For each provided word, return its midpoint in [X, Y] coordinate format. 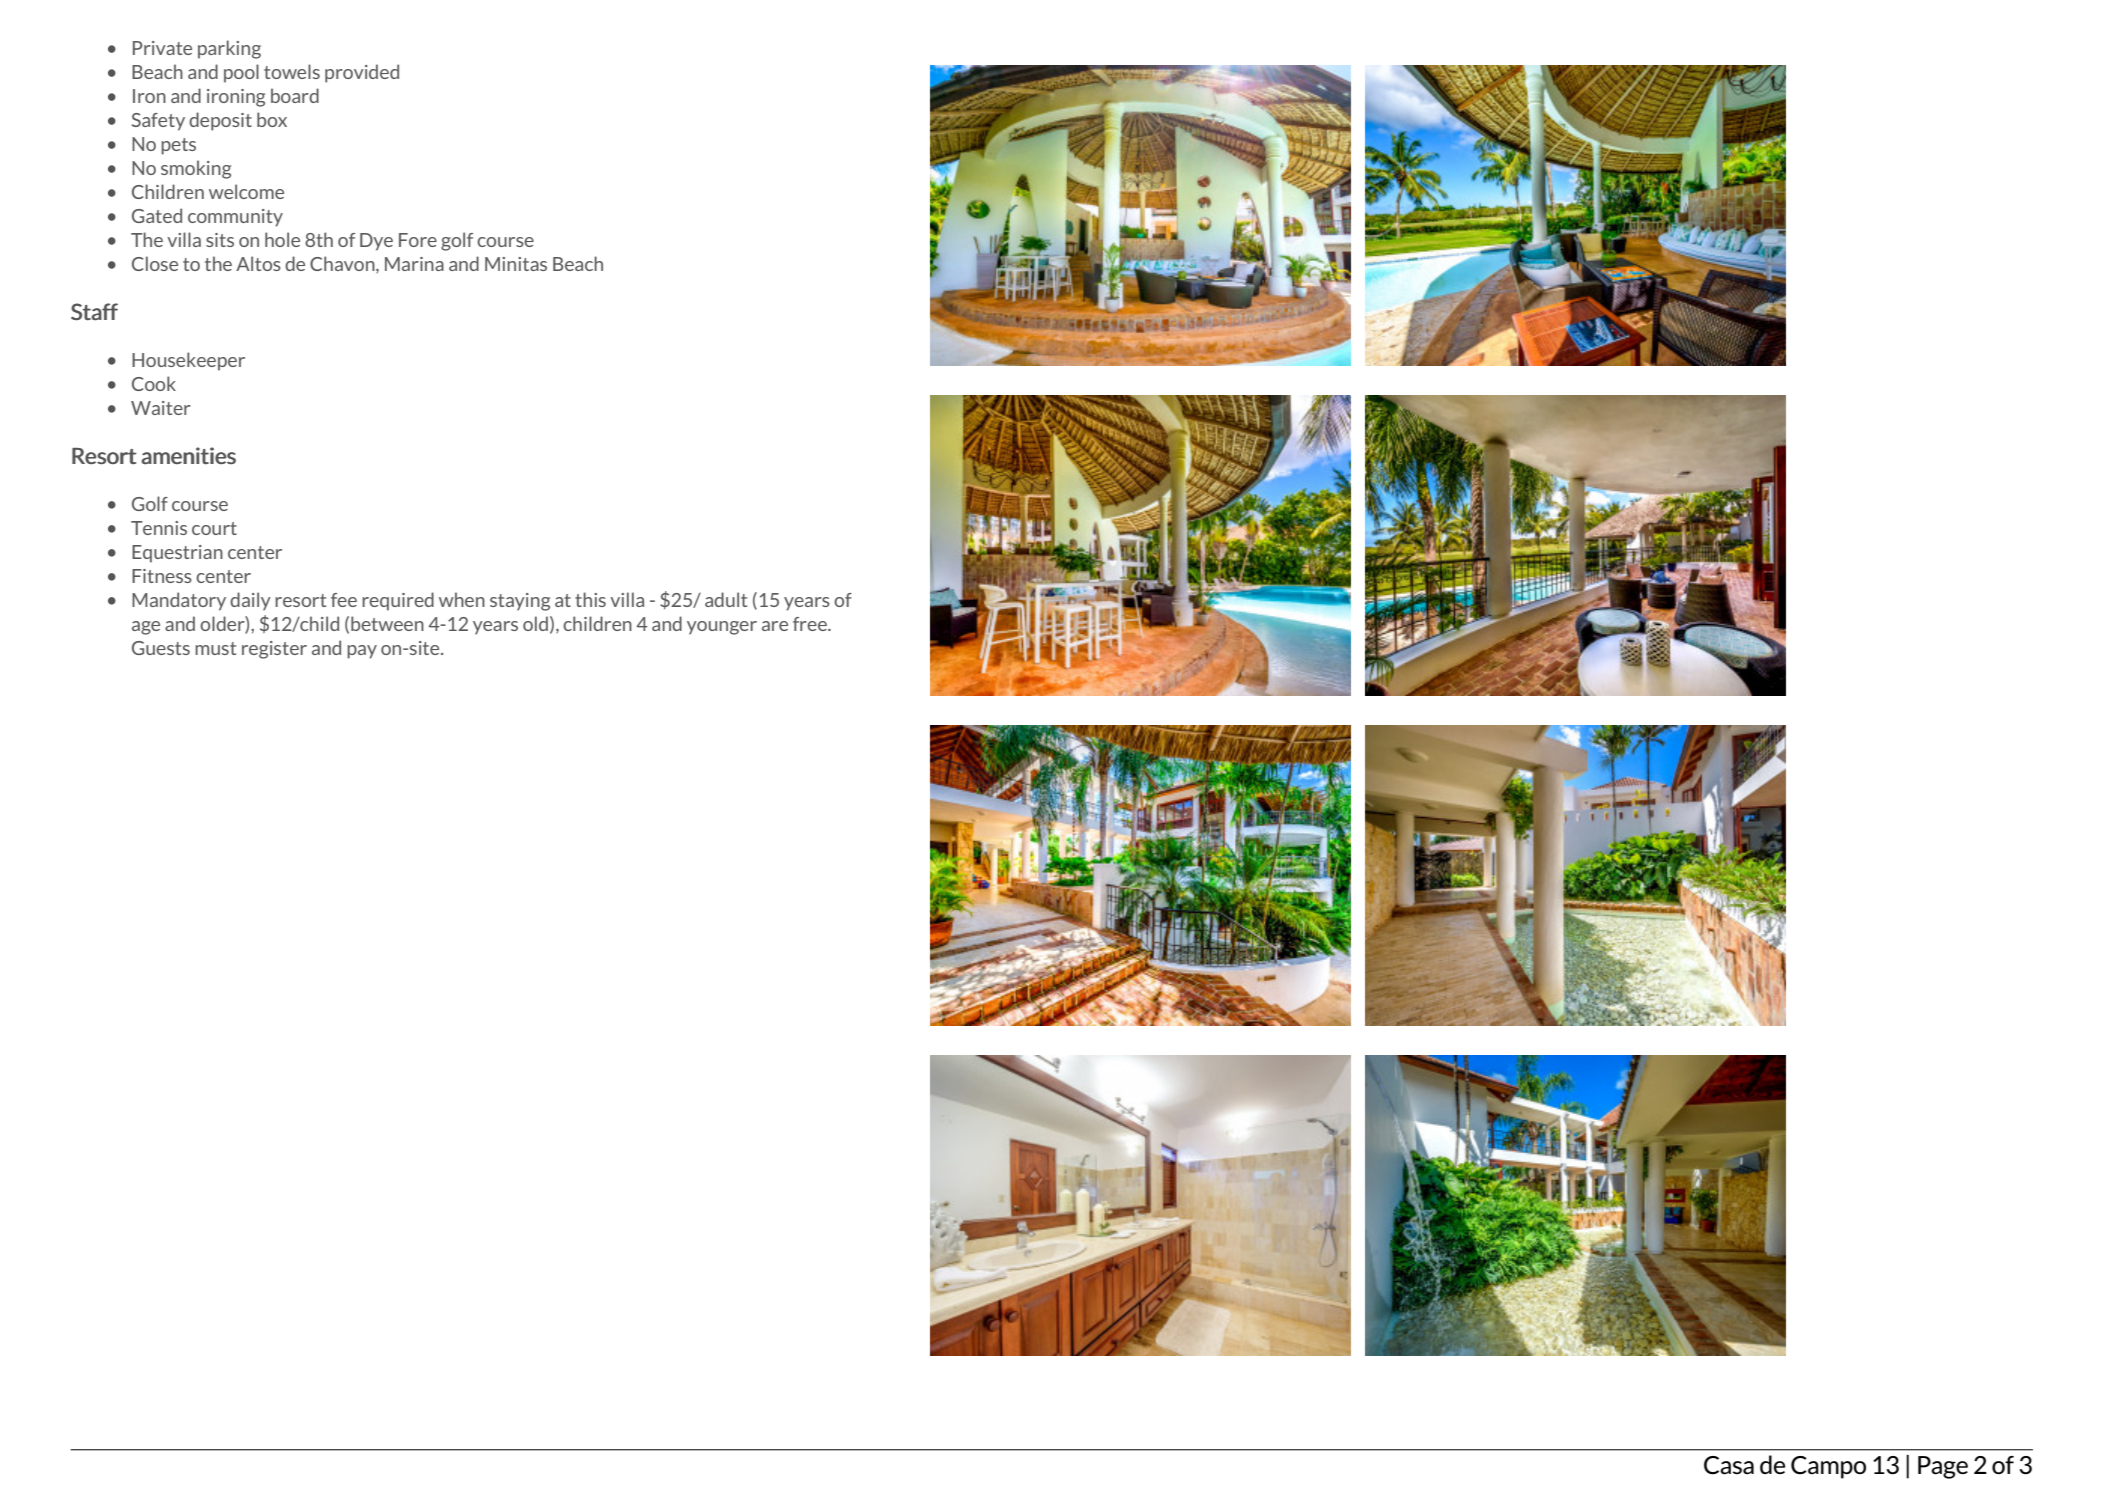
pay [362, 652]
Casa [1729, 1465]
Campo [1828, 1467]
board [295, 95]
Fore [418, 240]
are [775, 626]
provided [362, 73]
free [811, 624]
